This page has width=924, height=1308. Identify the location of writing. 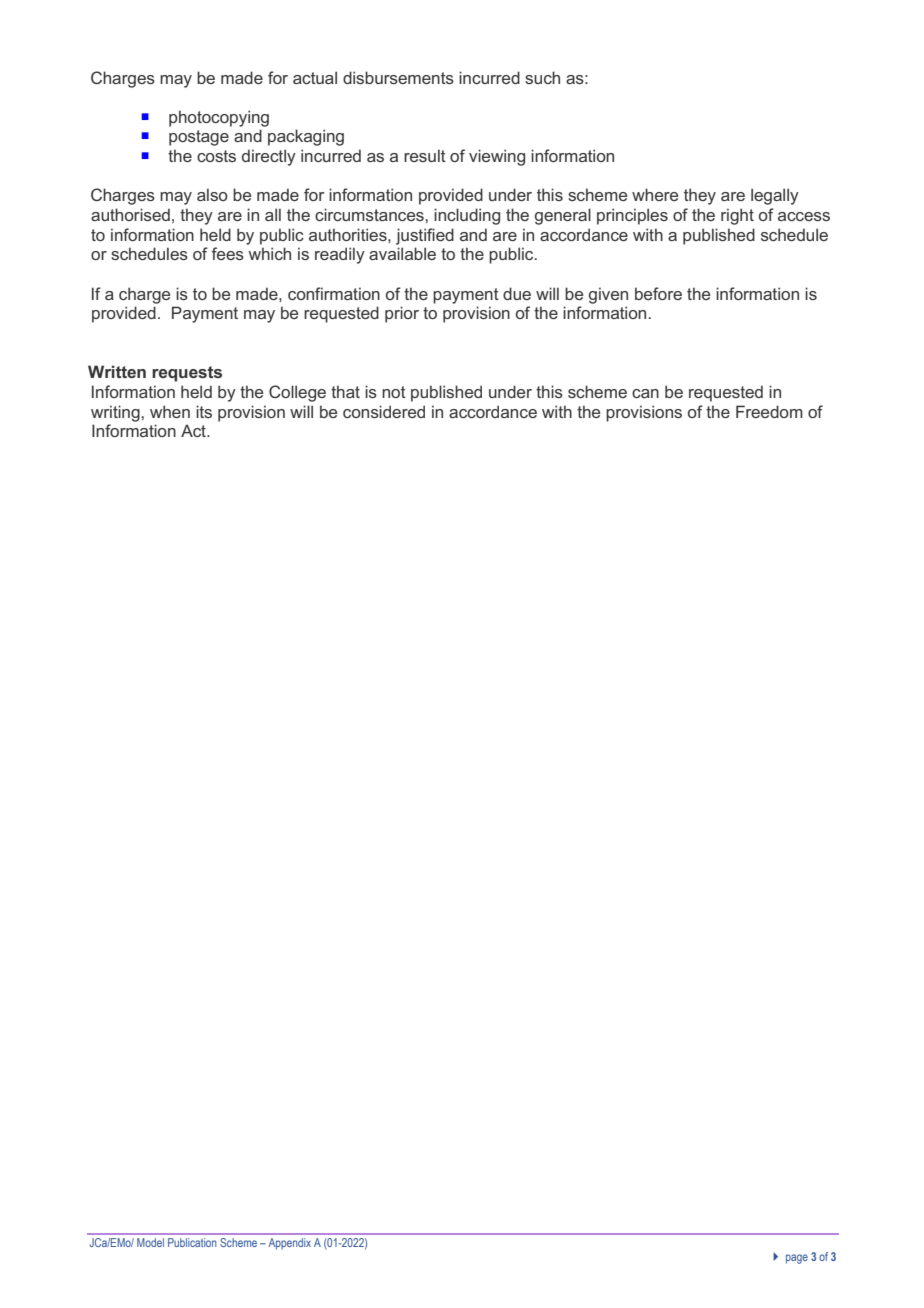
(116, 413).
